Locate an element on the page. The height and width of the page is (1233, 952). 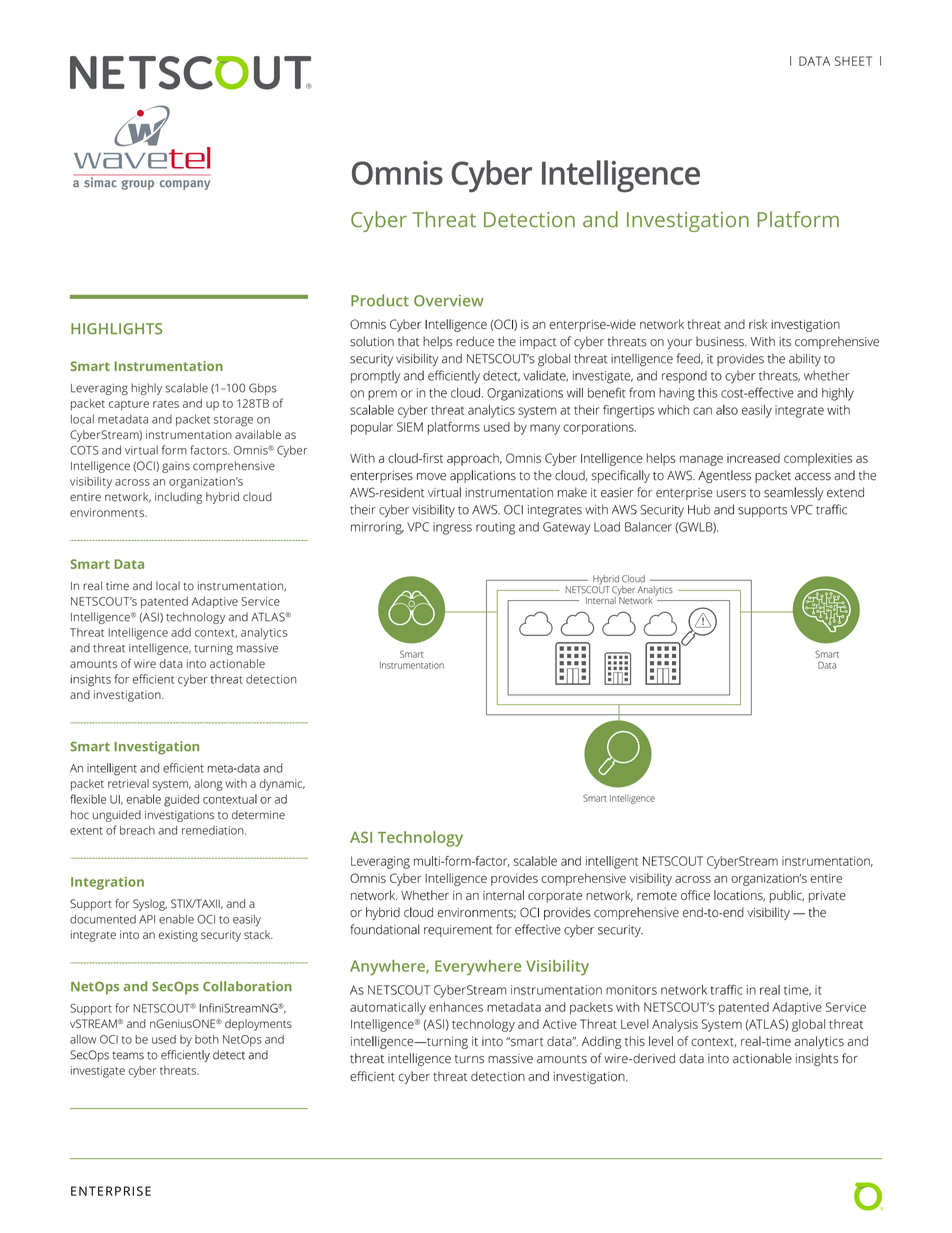
Analysis is located at coordinates (675, 1025).
